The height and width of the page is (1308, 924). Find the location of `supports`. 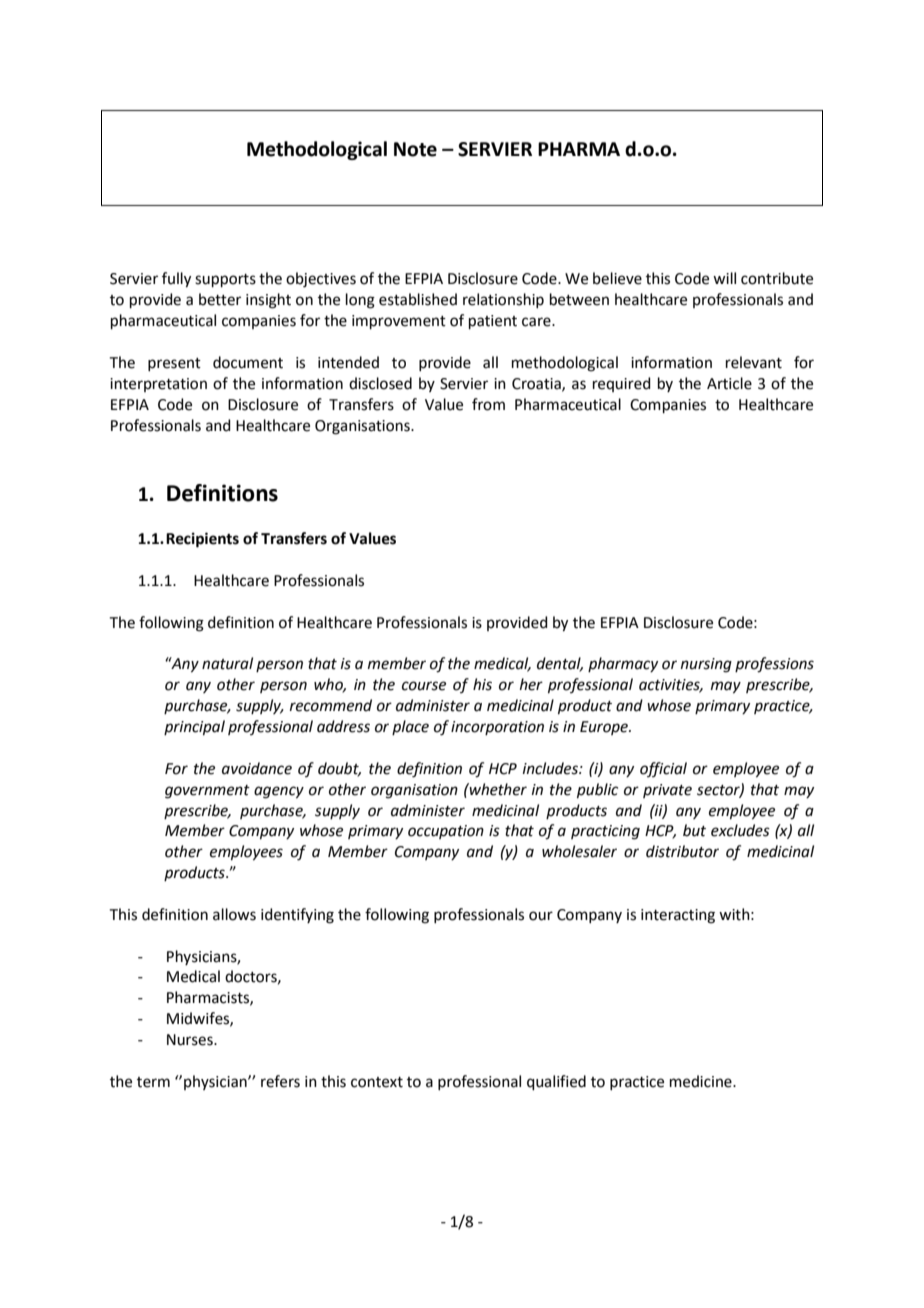

supports is located at coordinates (225, 280).
